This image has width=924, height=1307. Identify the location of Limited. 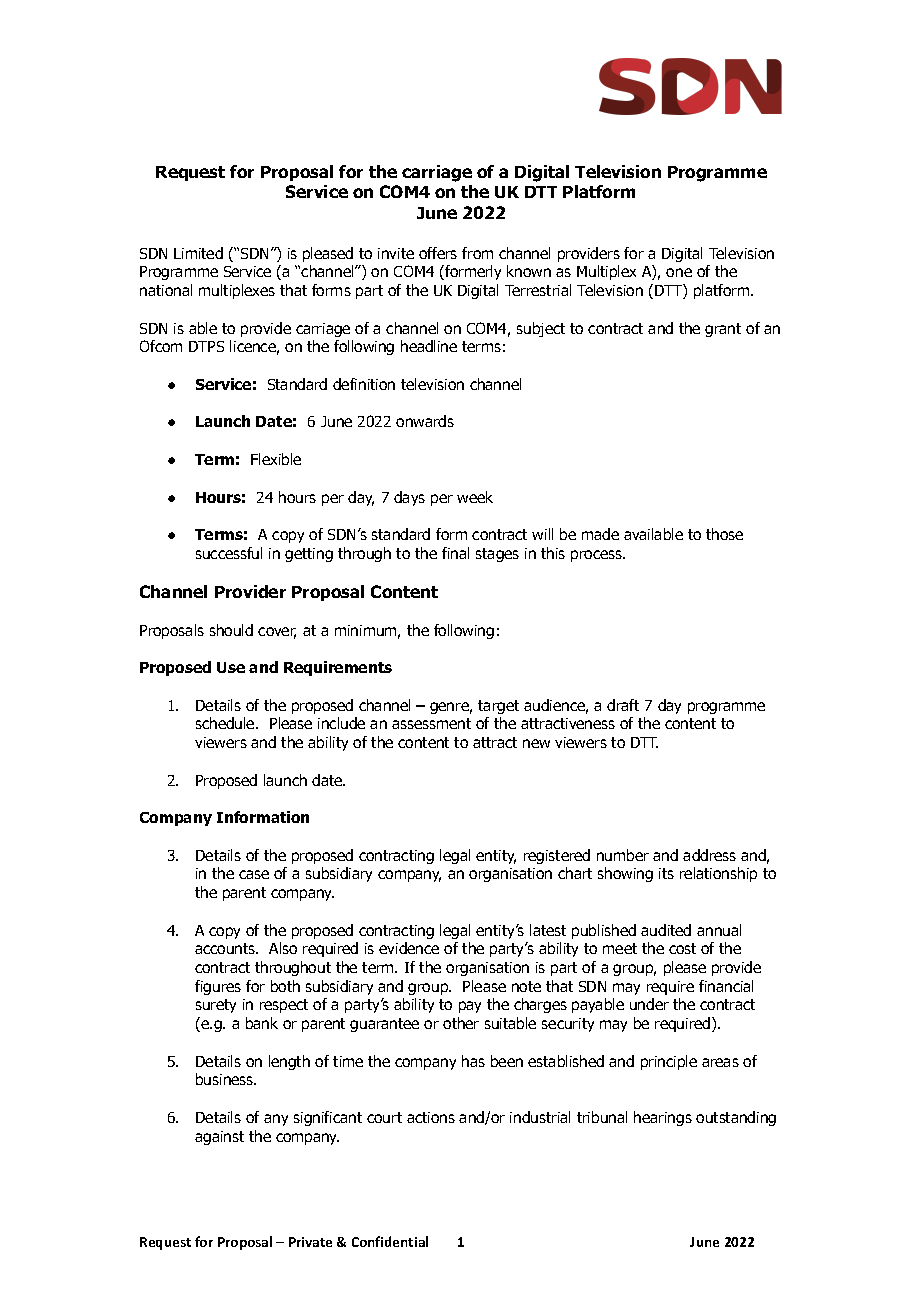
(198, 253).
